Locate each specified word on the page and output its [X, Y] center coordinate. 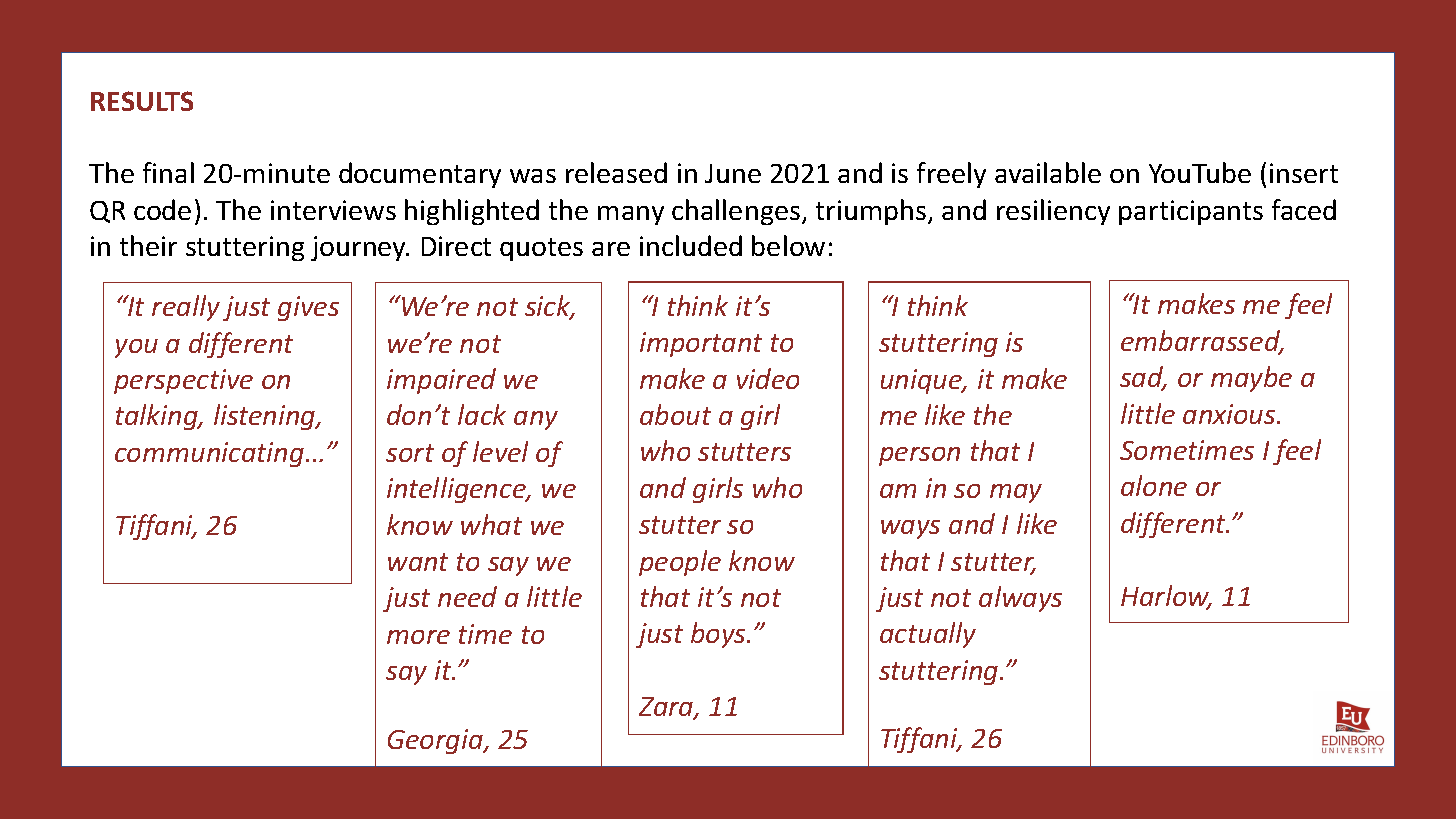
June [733, 173]
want [418, 562]
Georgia [437, 741]
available [1048, 172]
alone [1154, 485]
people [680, 563]
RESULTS [142, 101]
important [701, 344]
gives [308, 308]
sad [1143, 378]
